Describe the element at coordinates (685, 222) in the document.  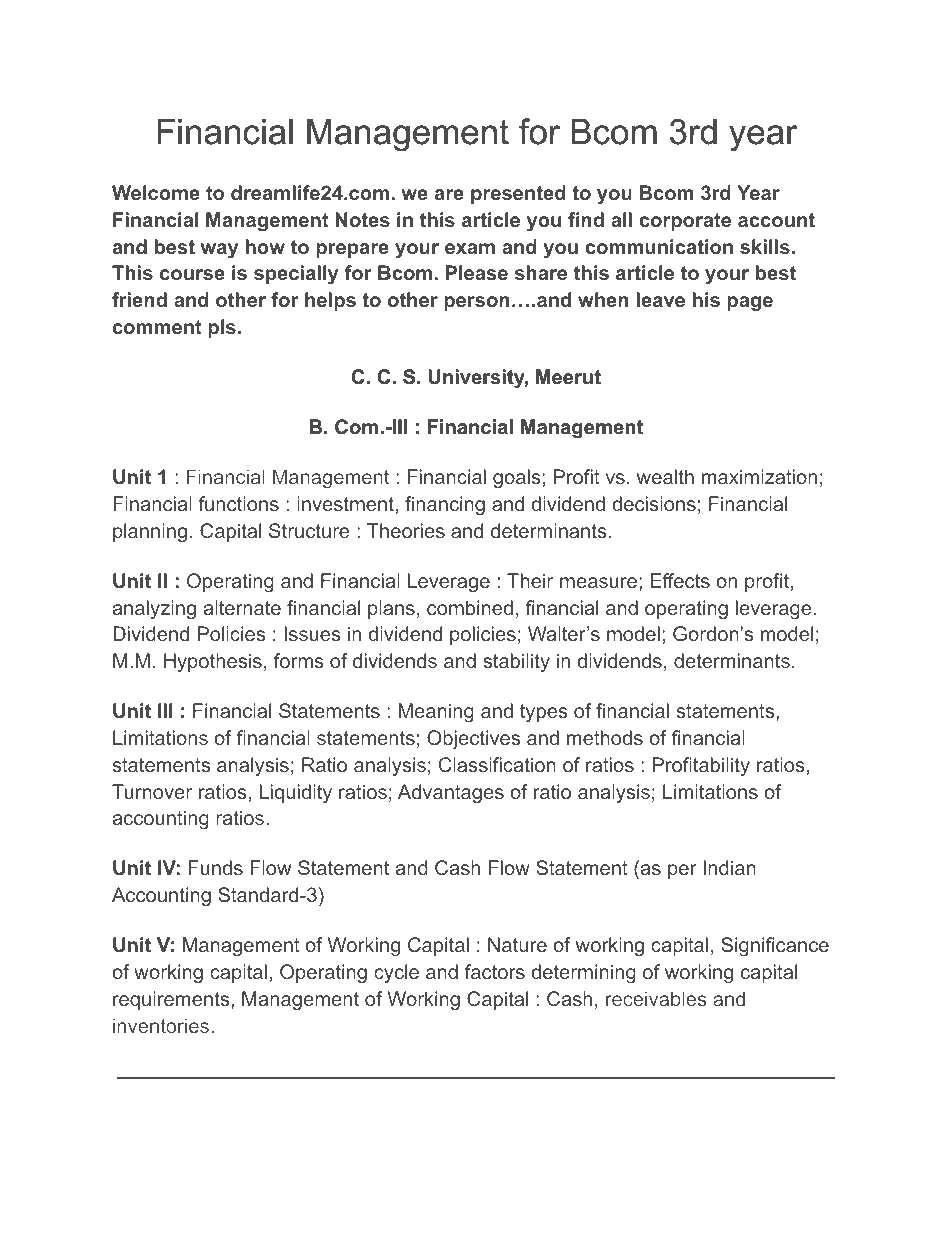
I see `corporate` at that location.
